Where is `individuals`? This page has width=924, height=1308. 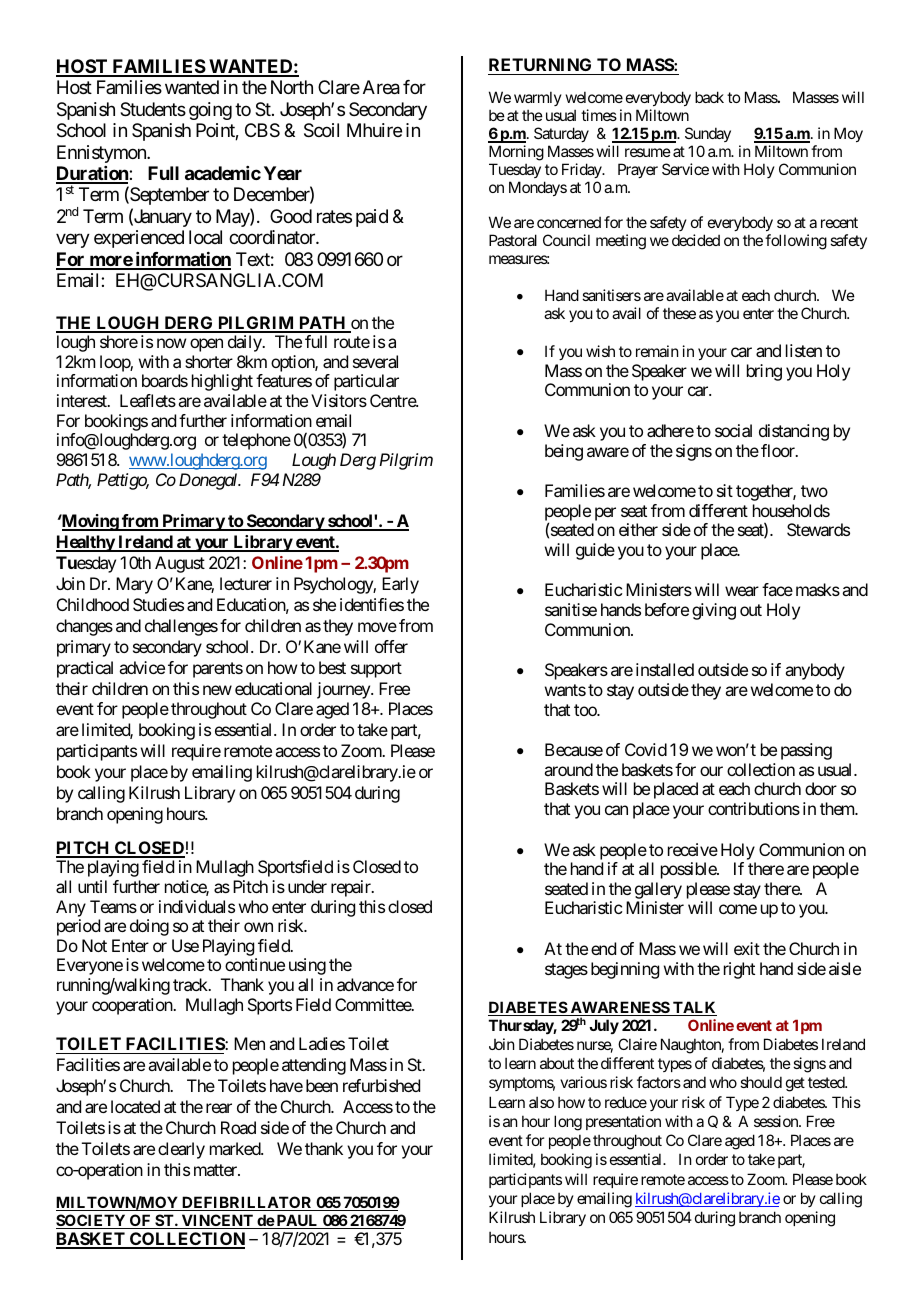
individuals is located at coordinates (197, 906).
